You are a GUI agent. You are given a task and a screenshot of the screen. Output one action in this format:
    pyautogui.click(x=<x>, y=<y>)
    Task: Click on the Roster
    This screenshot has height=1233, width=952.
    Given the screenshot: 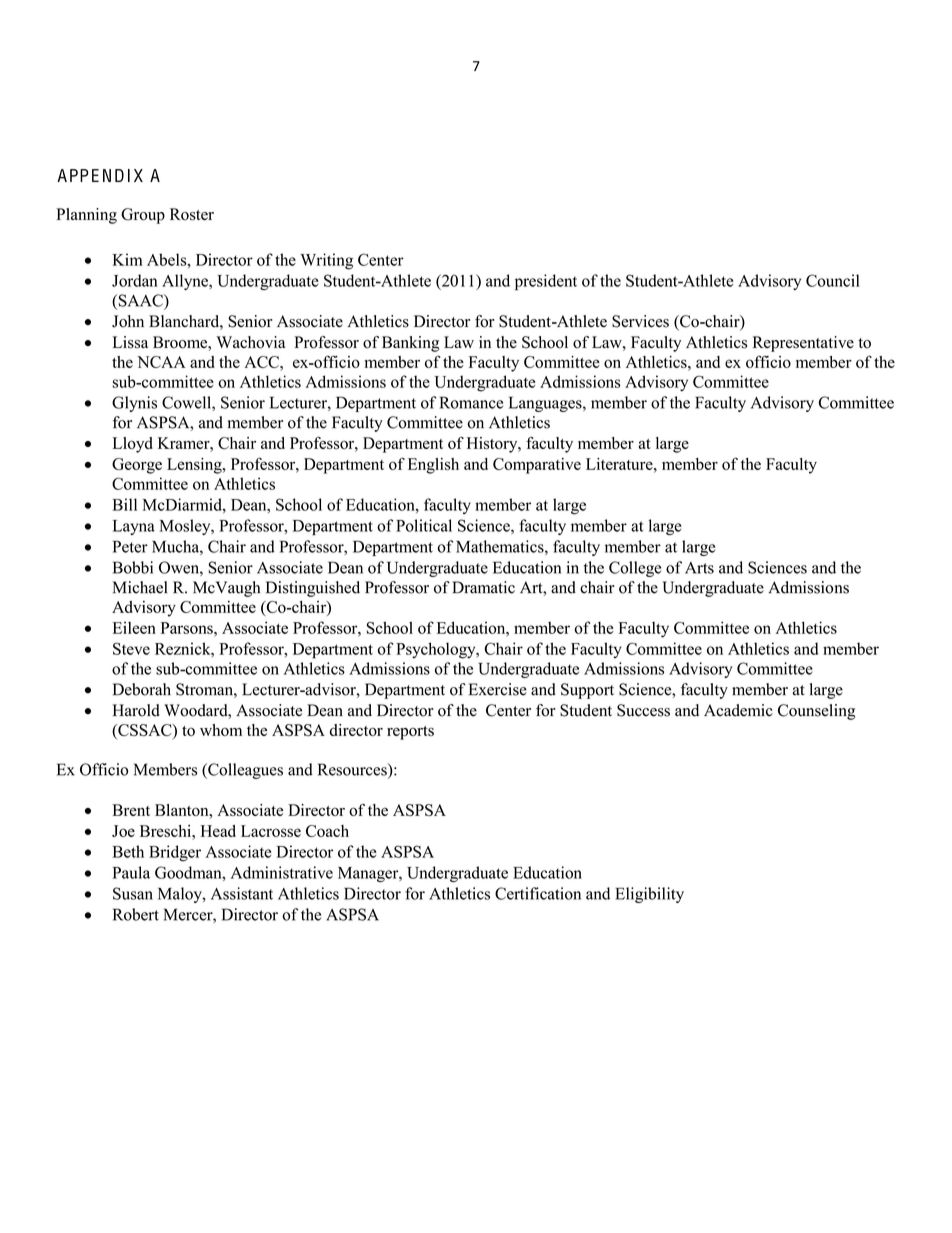 What is the action you would take?
    pyautogui.click(x=192, y=214)
